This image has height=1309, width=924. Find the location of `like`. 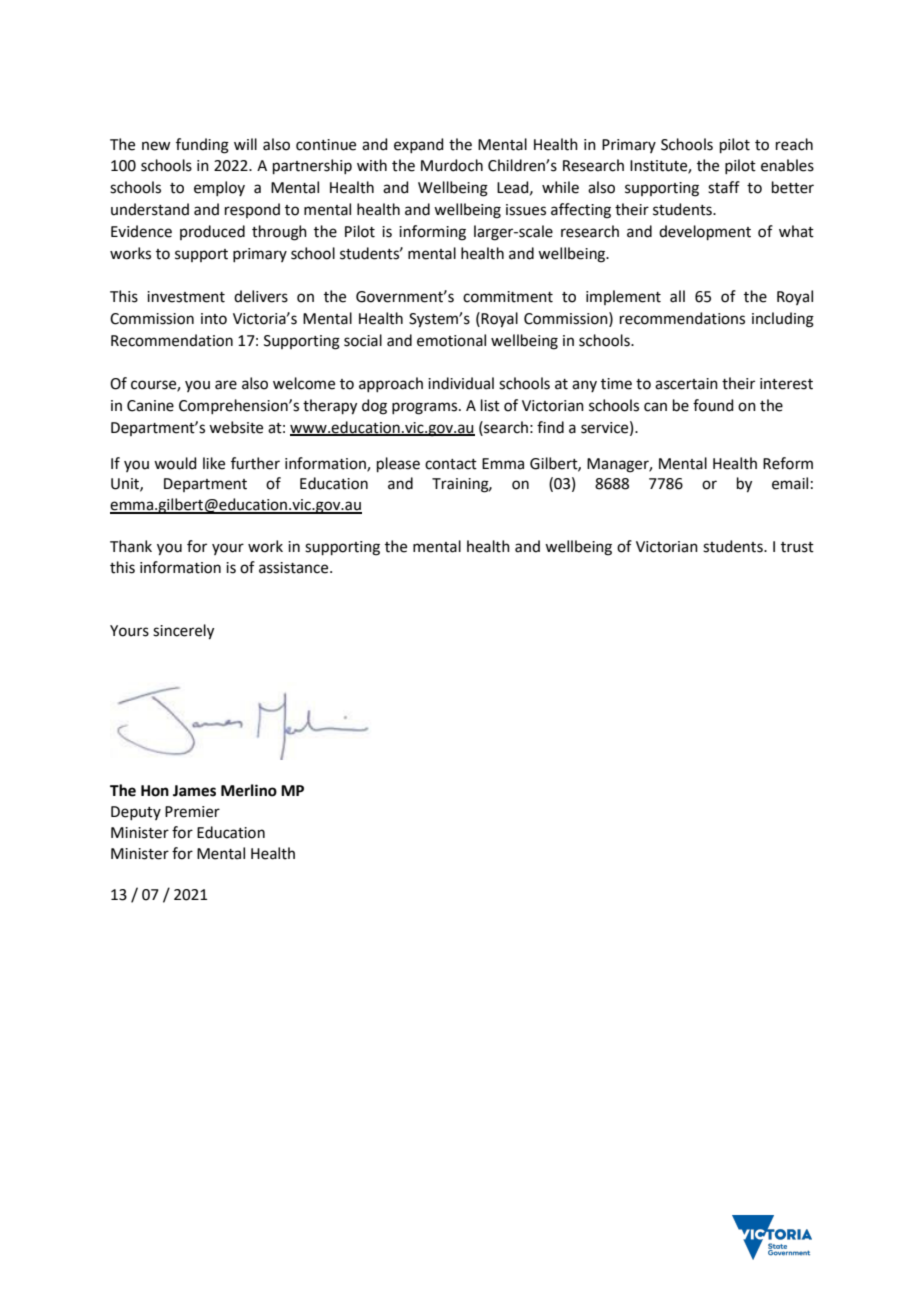

like is located at coordinates (214, 463).
